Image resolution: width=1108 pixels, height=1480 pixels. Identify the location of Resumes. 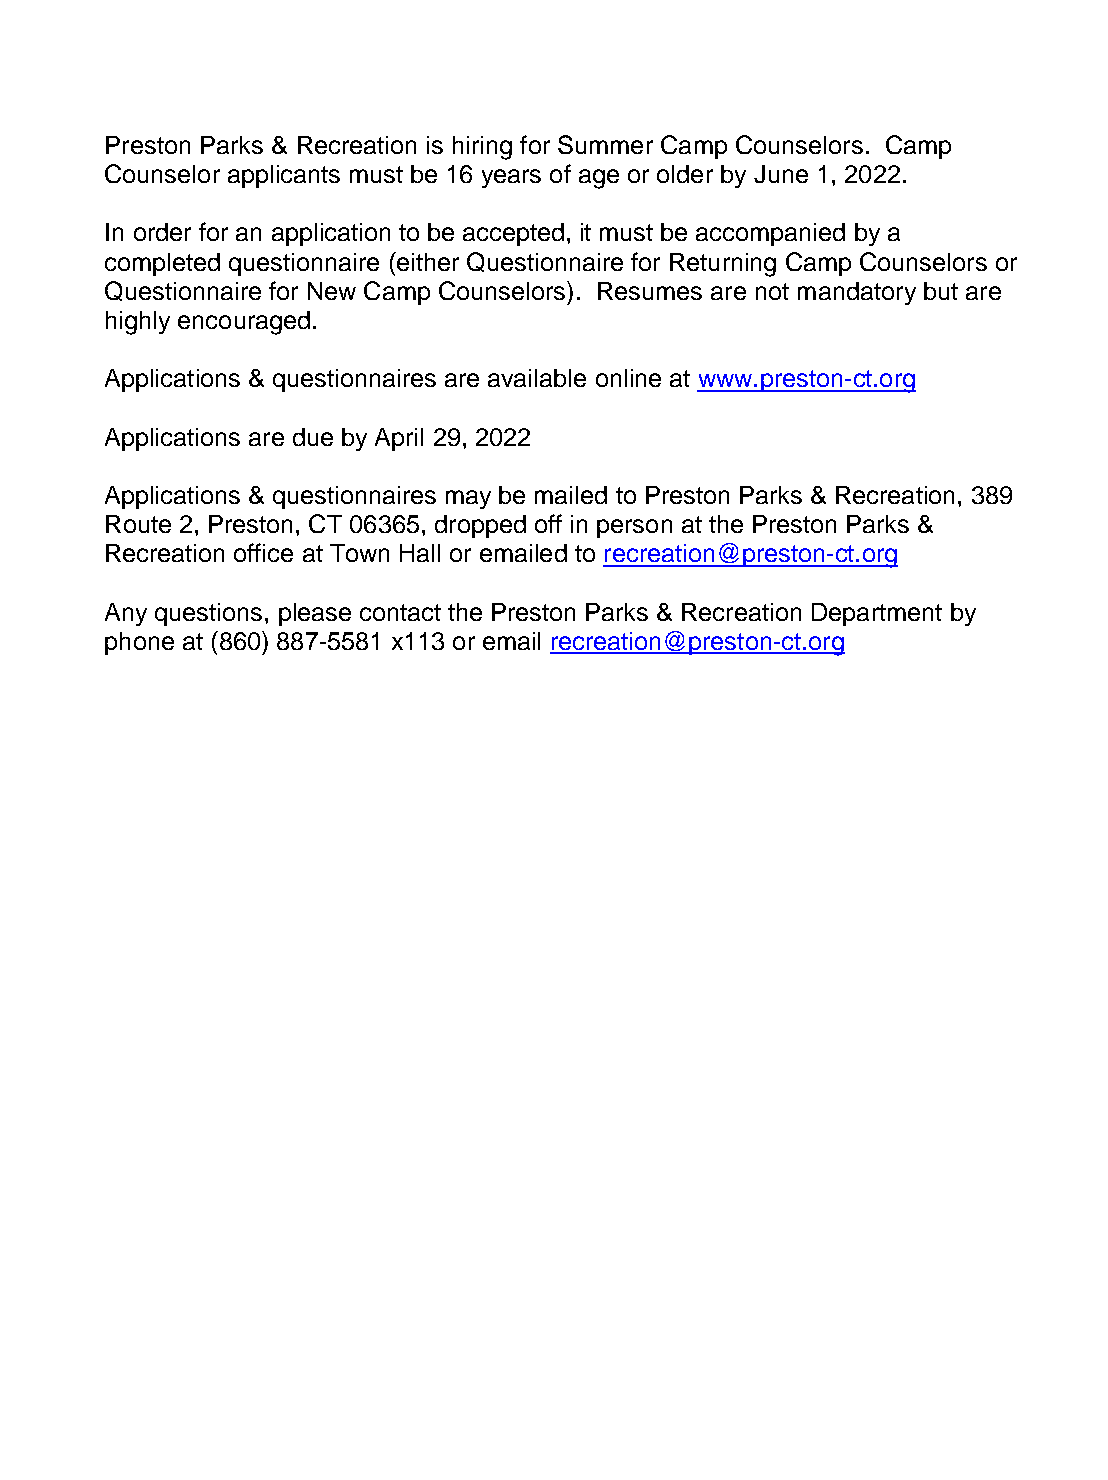
(650, 291).
